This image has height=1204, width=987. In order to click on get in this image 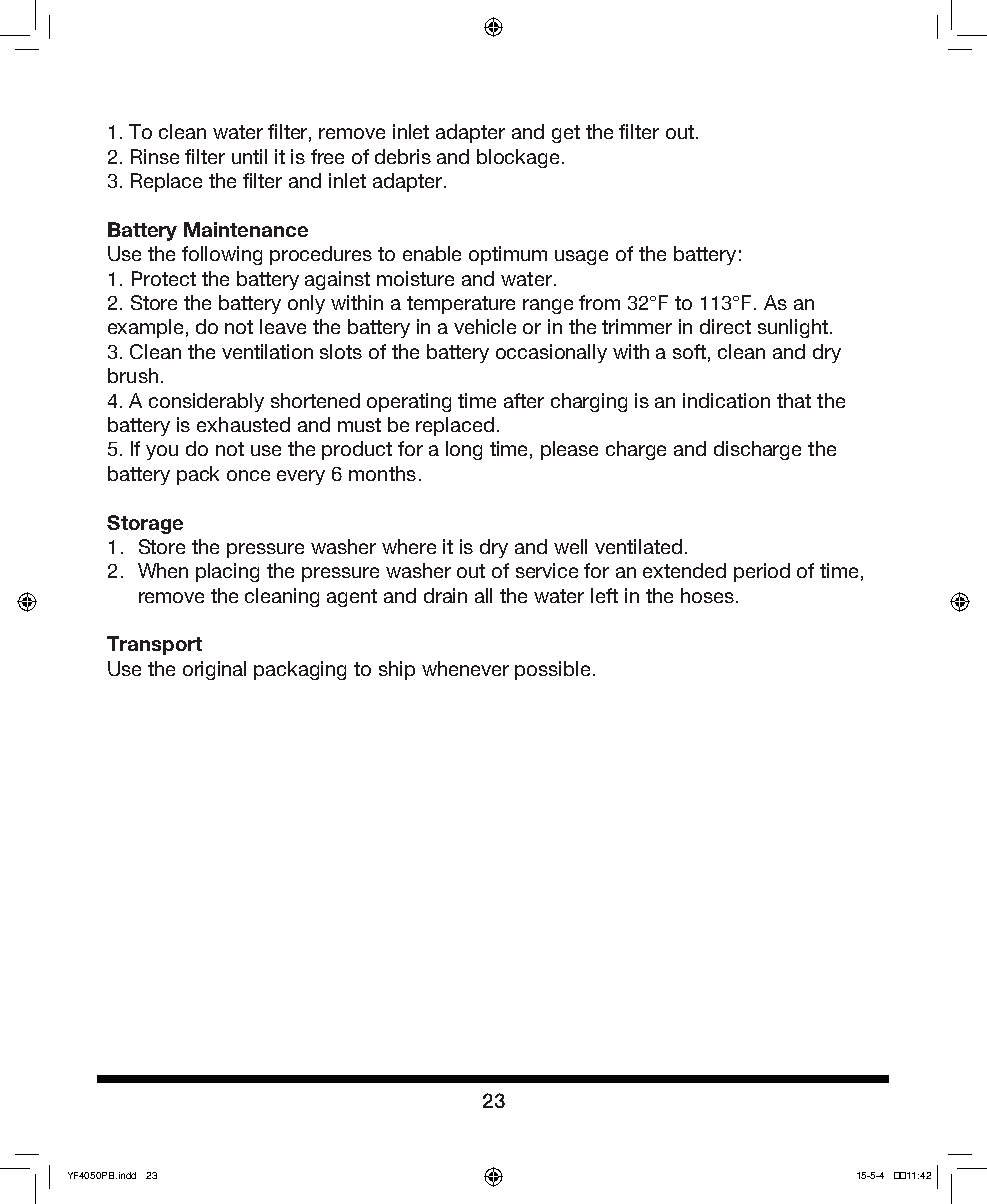, I will do `click(566, 134)`.
